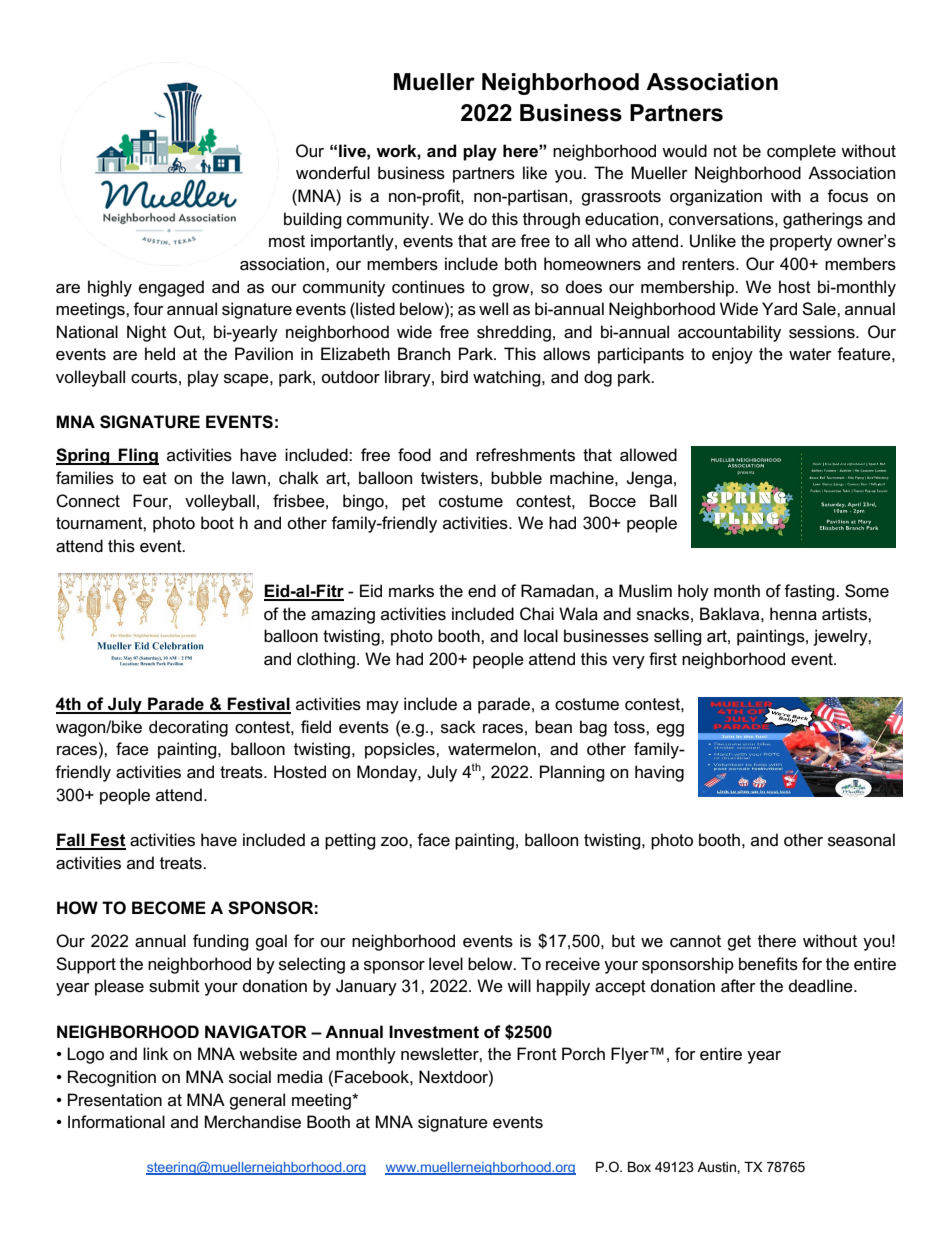 This page has width=952, height=1233. Describe the element at coordinates (116, 1122) in the page. I see `Informational` at that location.
